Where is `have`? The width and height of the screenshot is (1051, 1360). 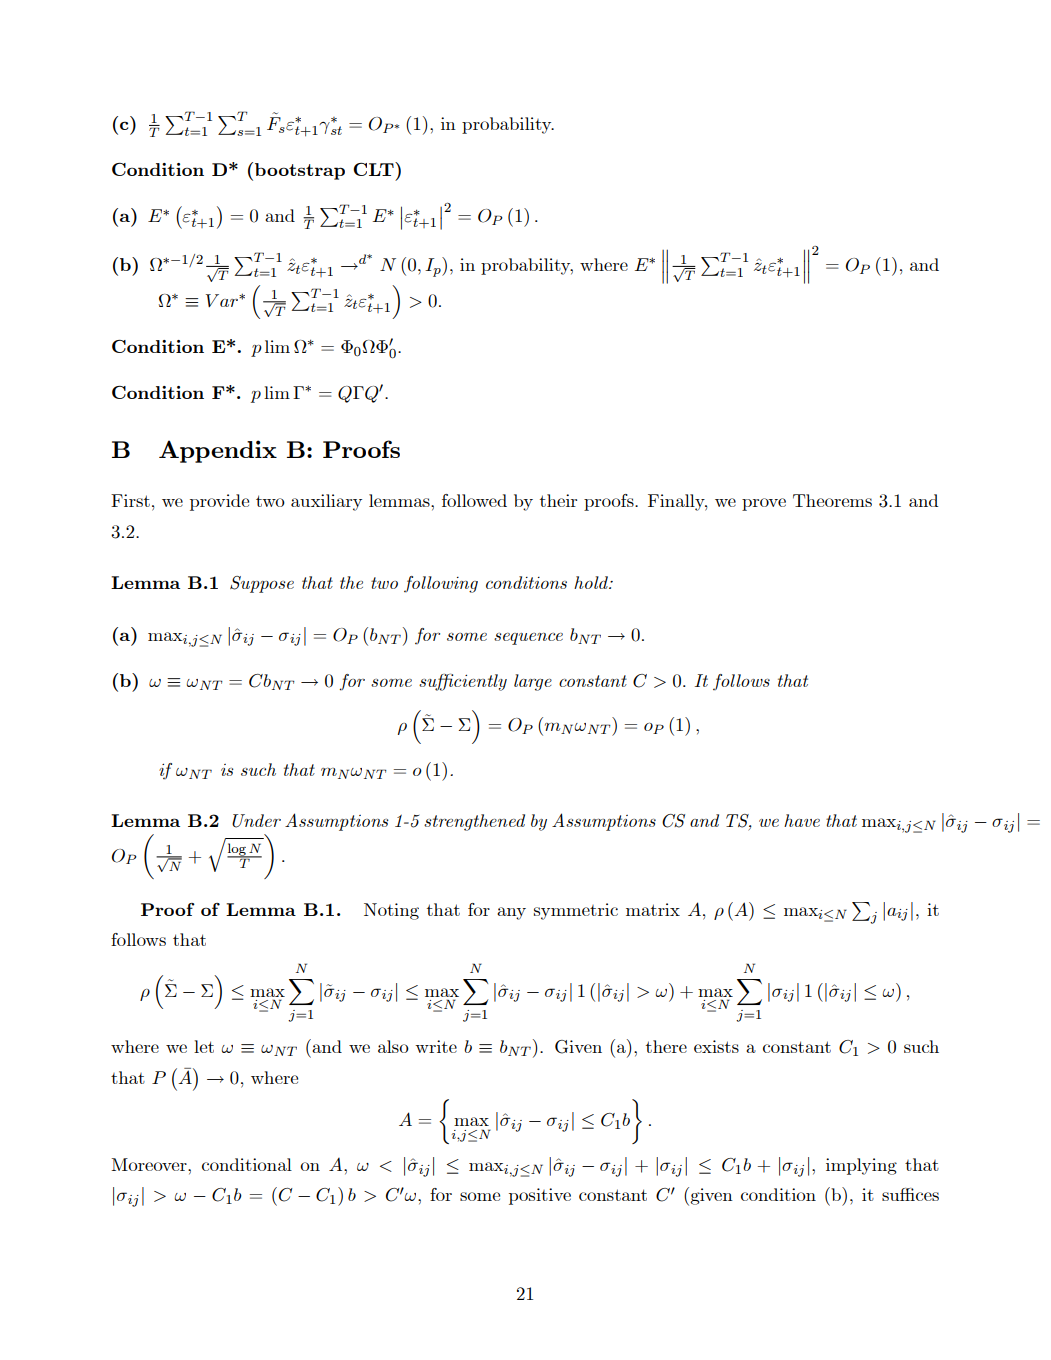
have is located at coordinates (802, 820).
